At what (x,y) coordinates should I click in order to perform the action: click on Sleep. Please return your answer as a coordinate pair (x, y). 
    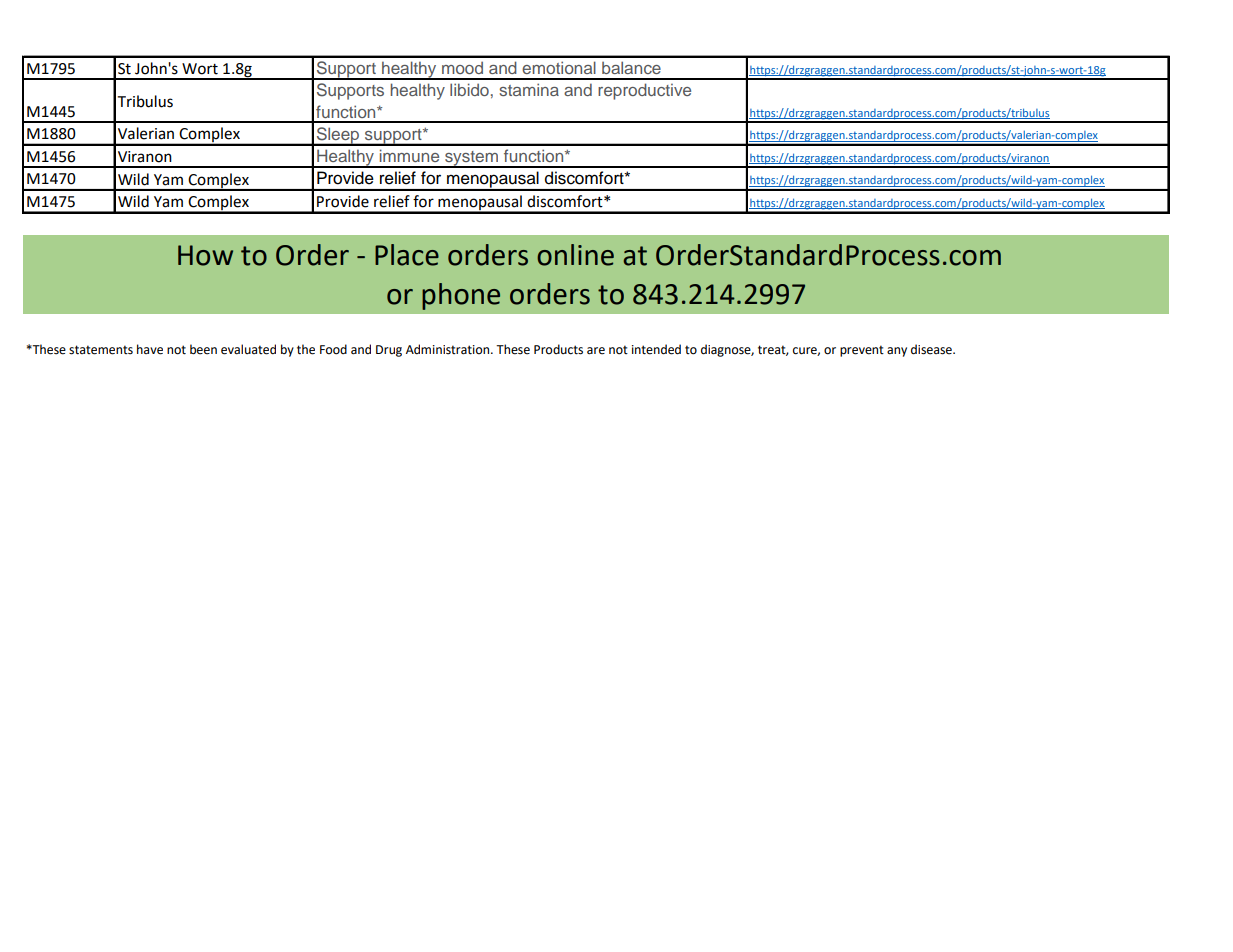
    Looking at the image, I should click on (338, 136).
